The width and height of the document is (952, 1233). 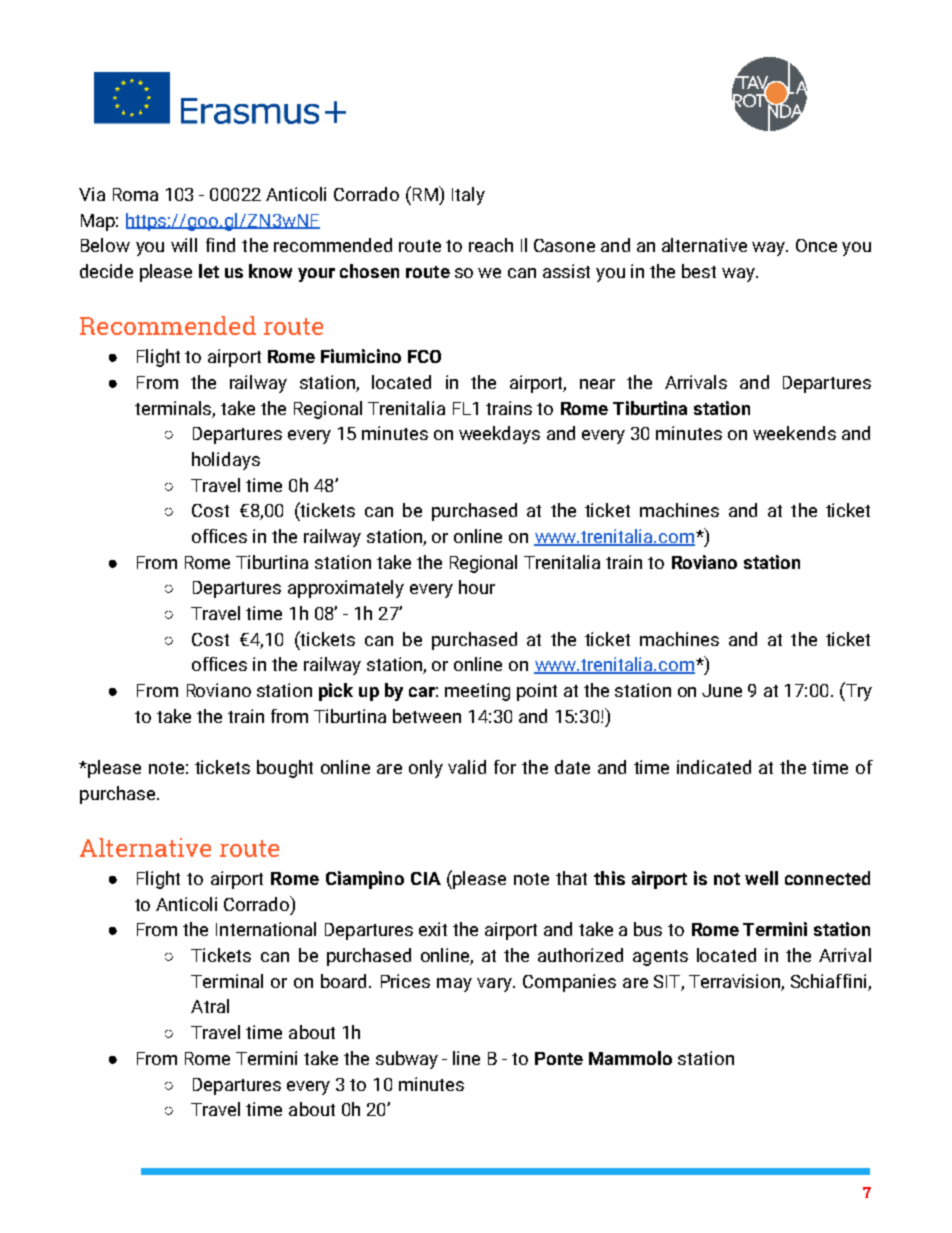 I want to click on vary, so click(x=495, y=985).
